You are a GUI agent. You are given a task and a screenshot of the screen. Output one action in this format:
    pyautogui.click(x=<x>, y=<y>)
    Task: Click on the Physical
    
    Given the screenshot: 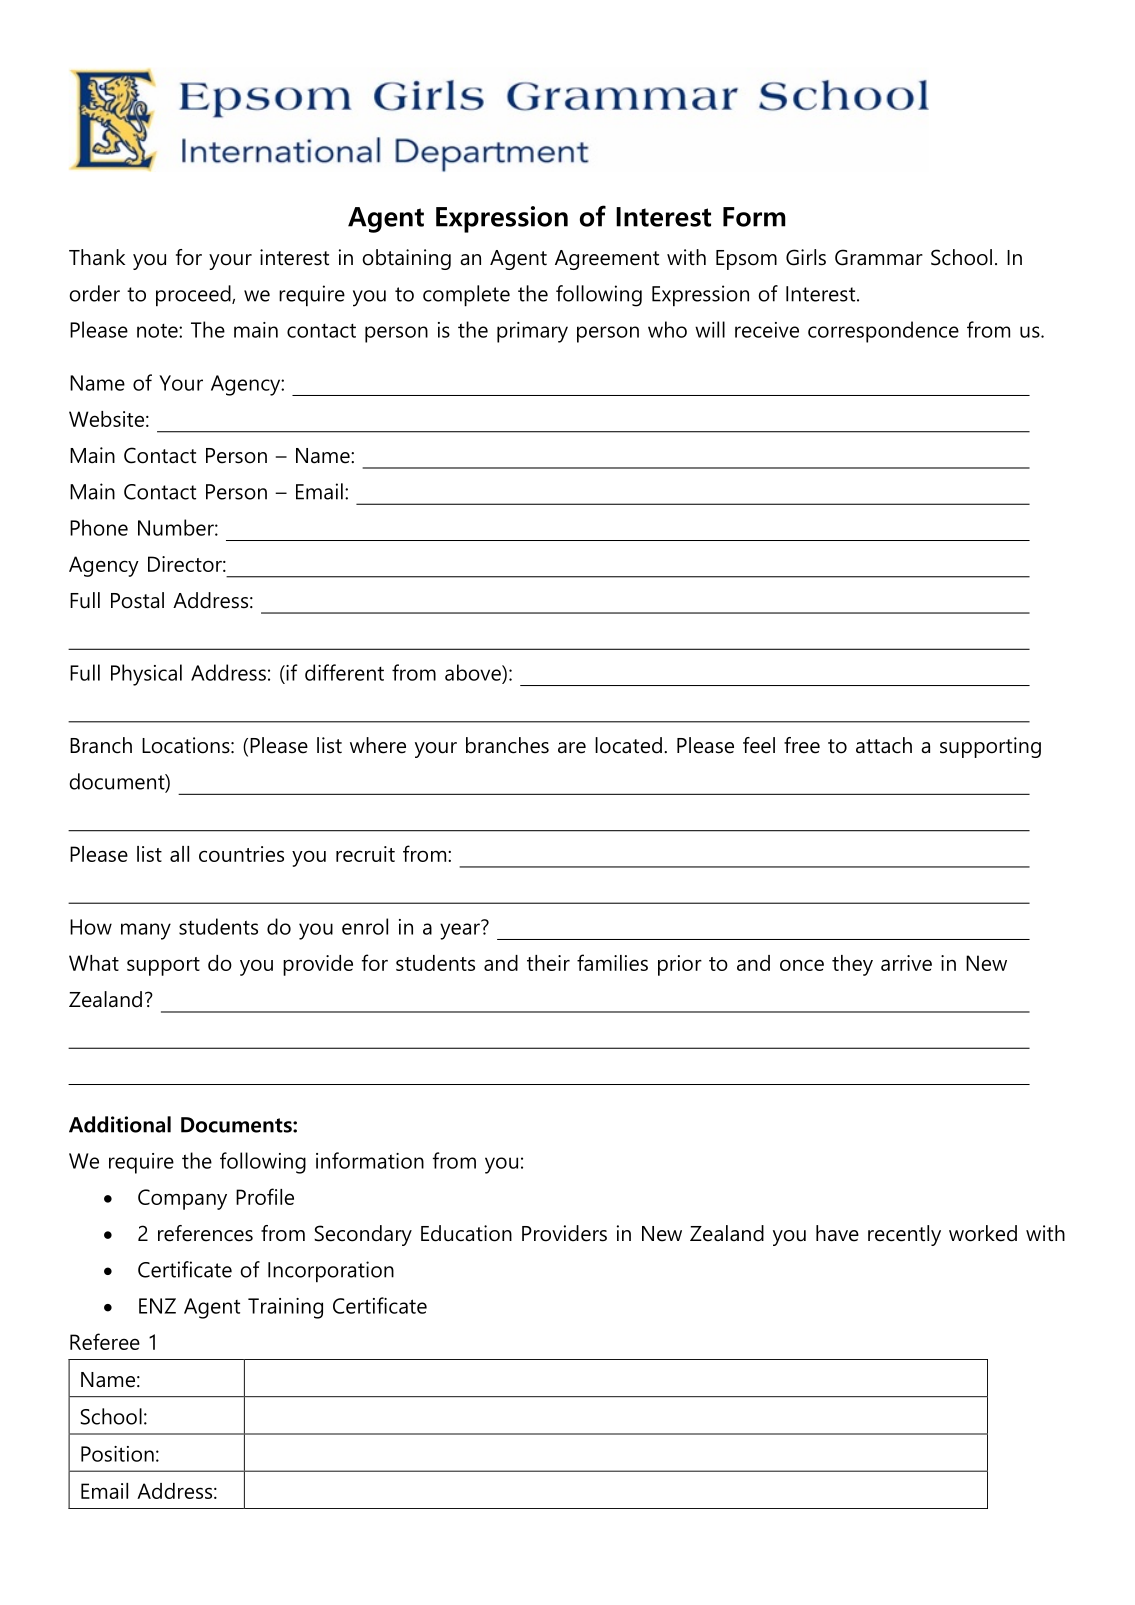 What is the action you would take?
    pyautogui.click(x=146, y=675)
